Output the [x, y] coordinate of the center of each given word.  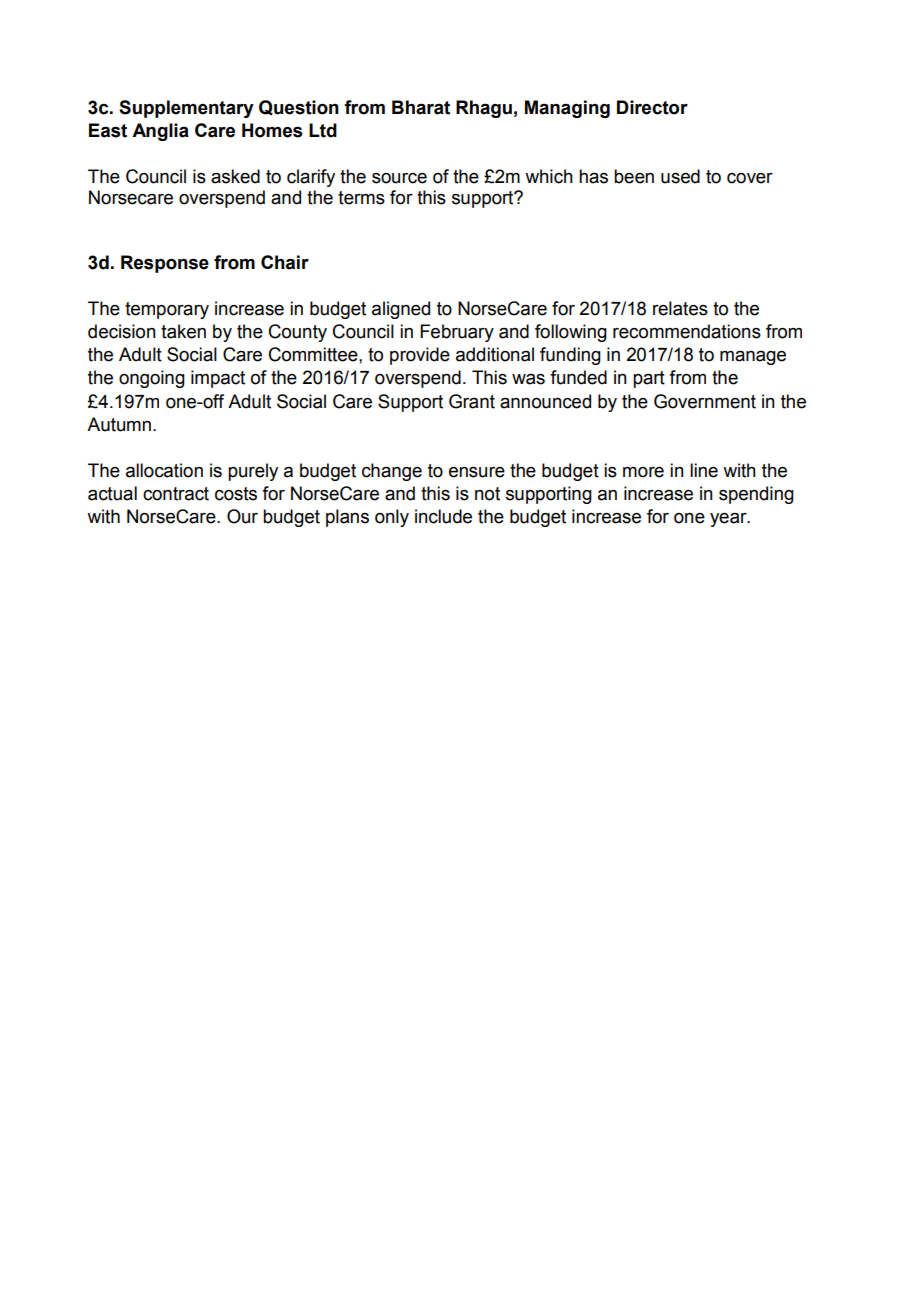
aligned [401, 310]
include [443, 516]
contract [176, 494]
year [729, 520]
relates [680, 308]
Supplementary [186, 109]
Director [652, 107]
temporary [167, 310]
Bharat [421, 107]
